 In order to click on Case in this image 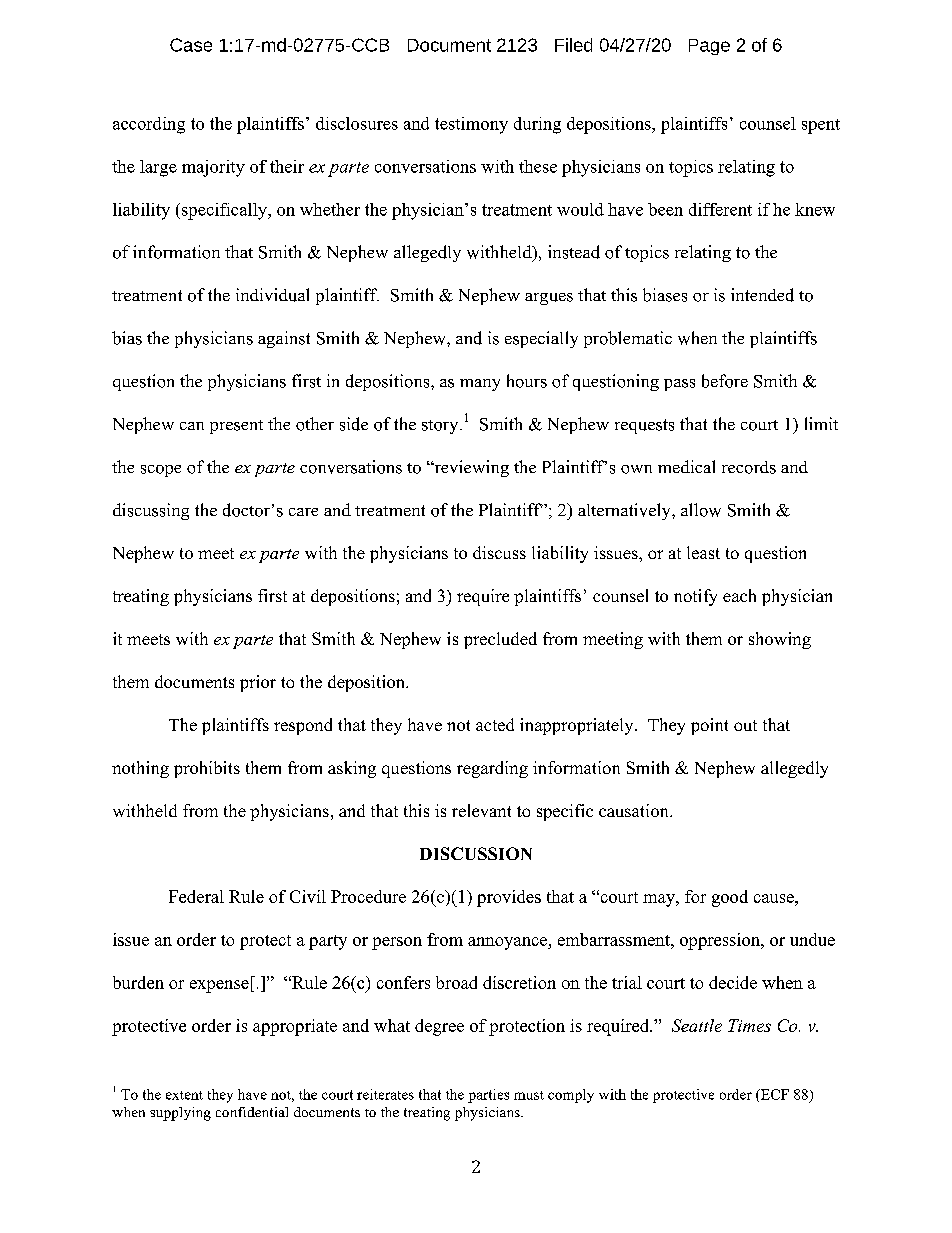, I will do `click(191, 45)`.
